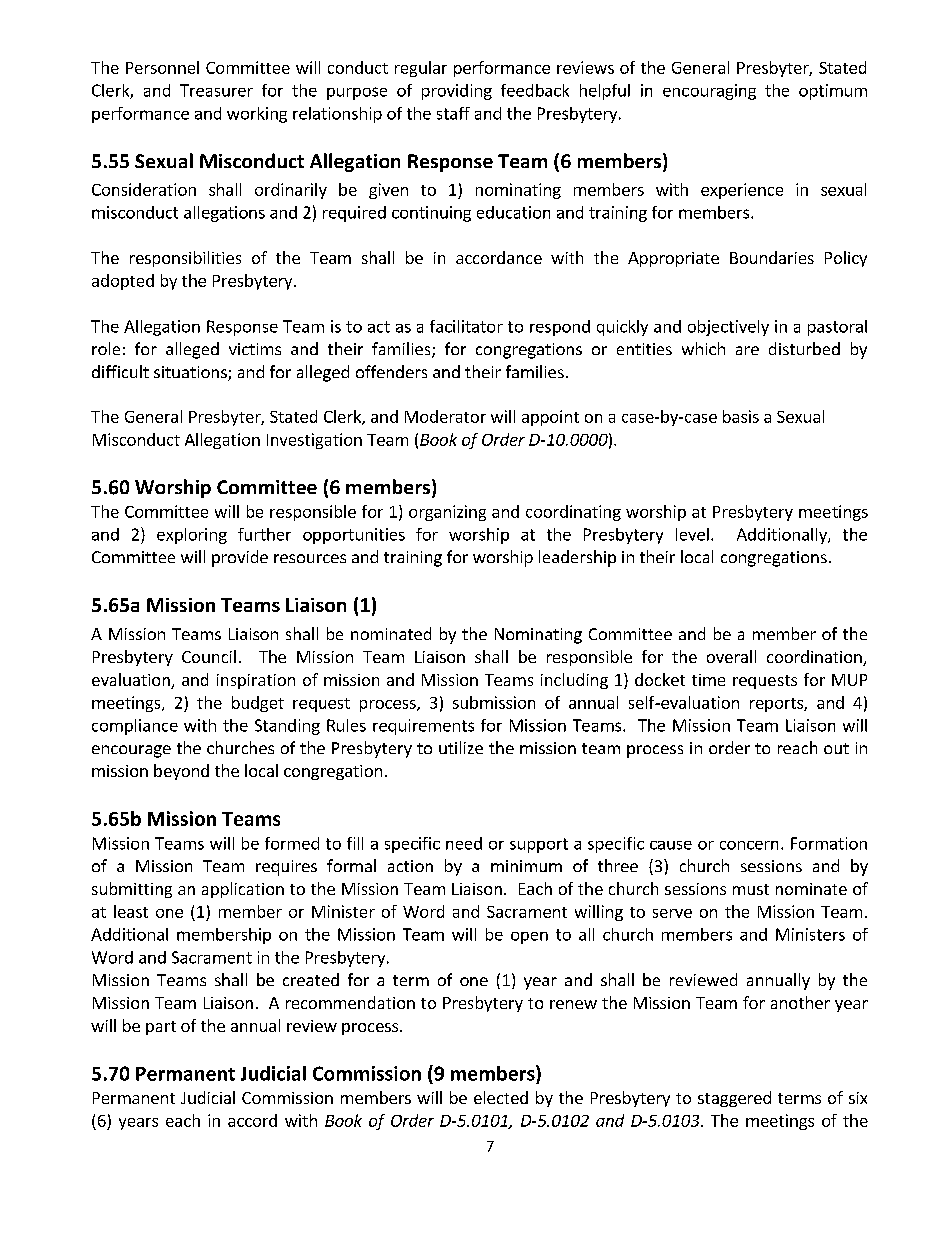 This page has width=952, height=1233. What do you see at coordinates (749, 845) in the page?
I see `concern` at bounding box center [749, 845].
